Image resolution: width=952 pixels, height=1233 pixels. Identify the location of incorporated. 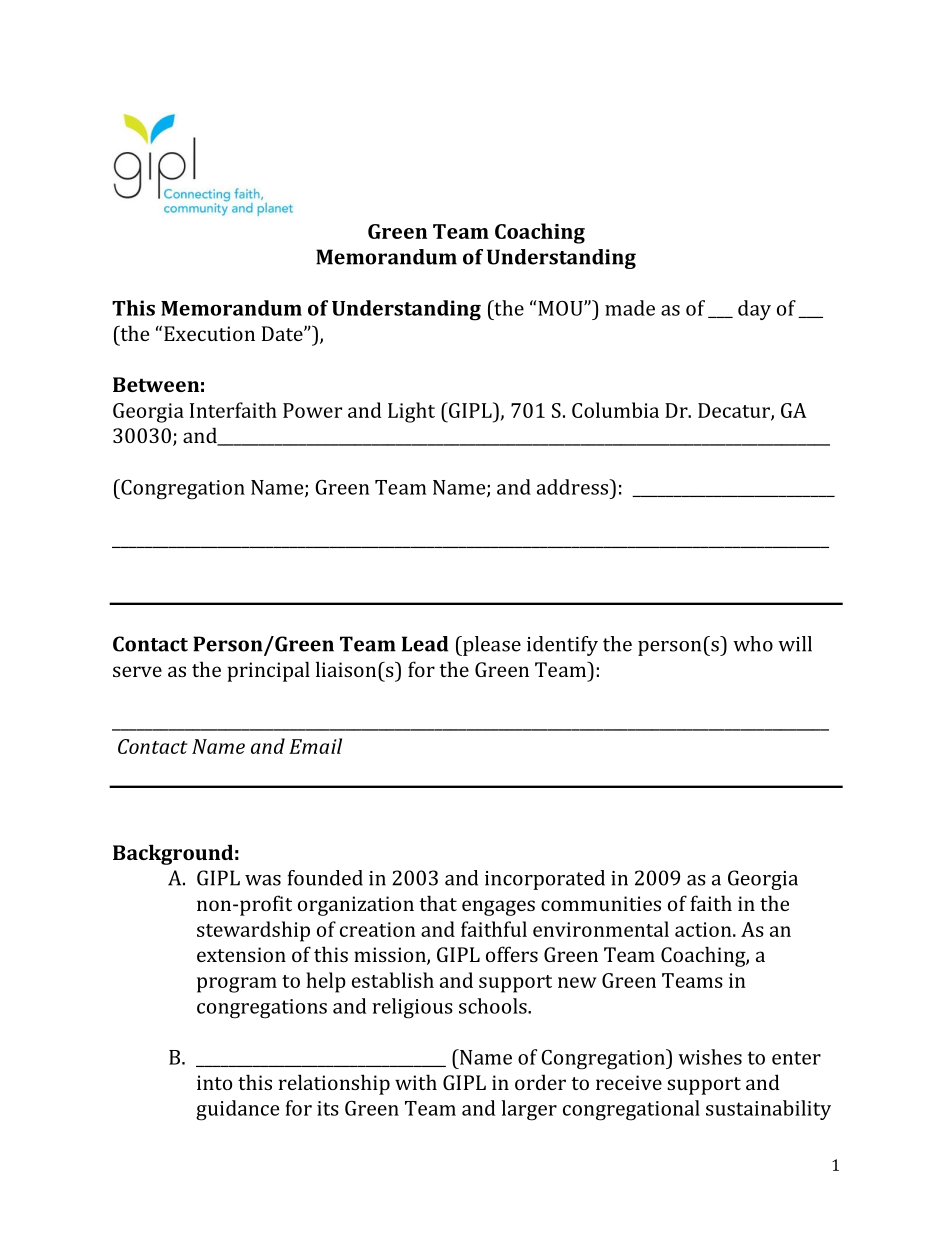
(545, 880).
